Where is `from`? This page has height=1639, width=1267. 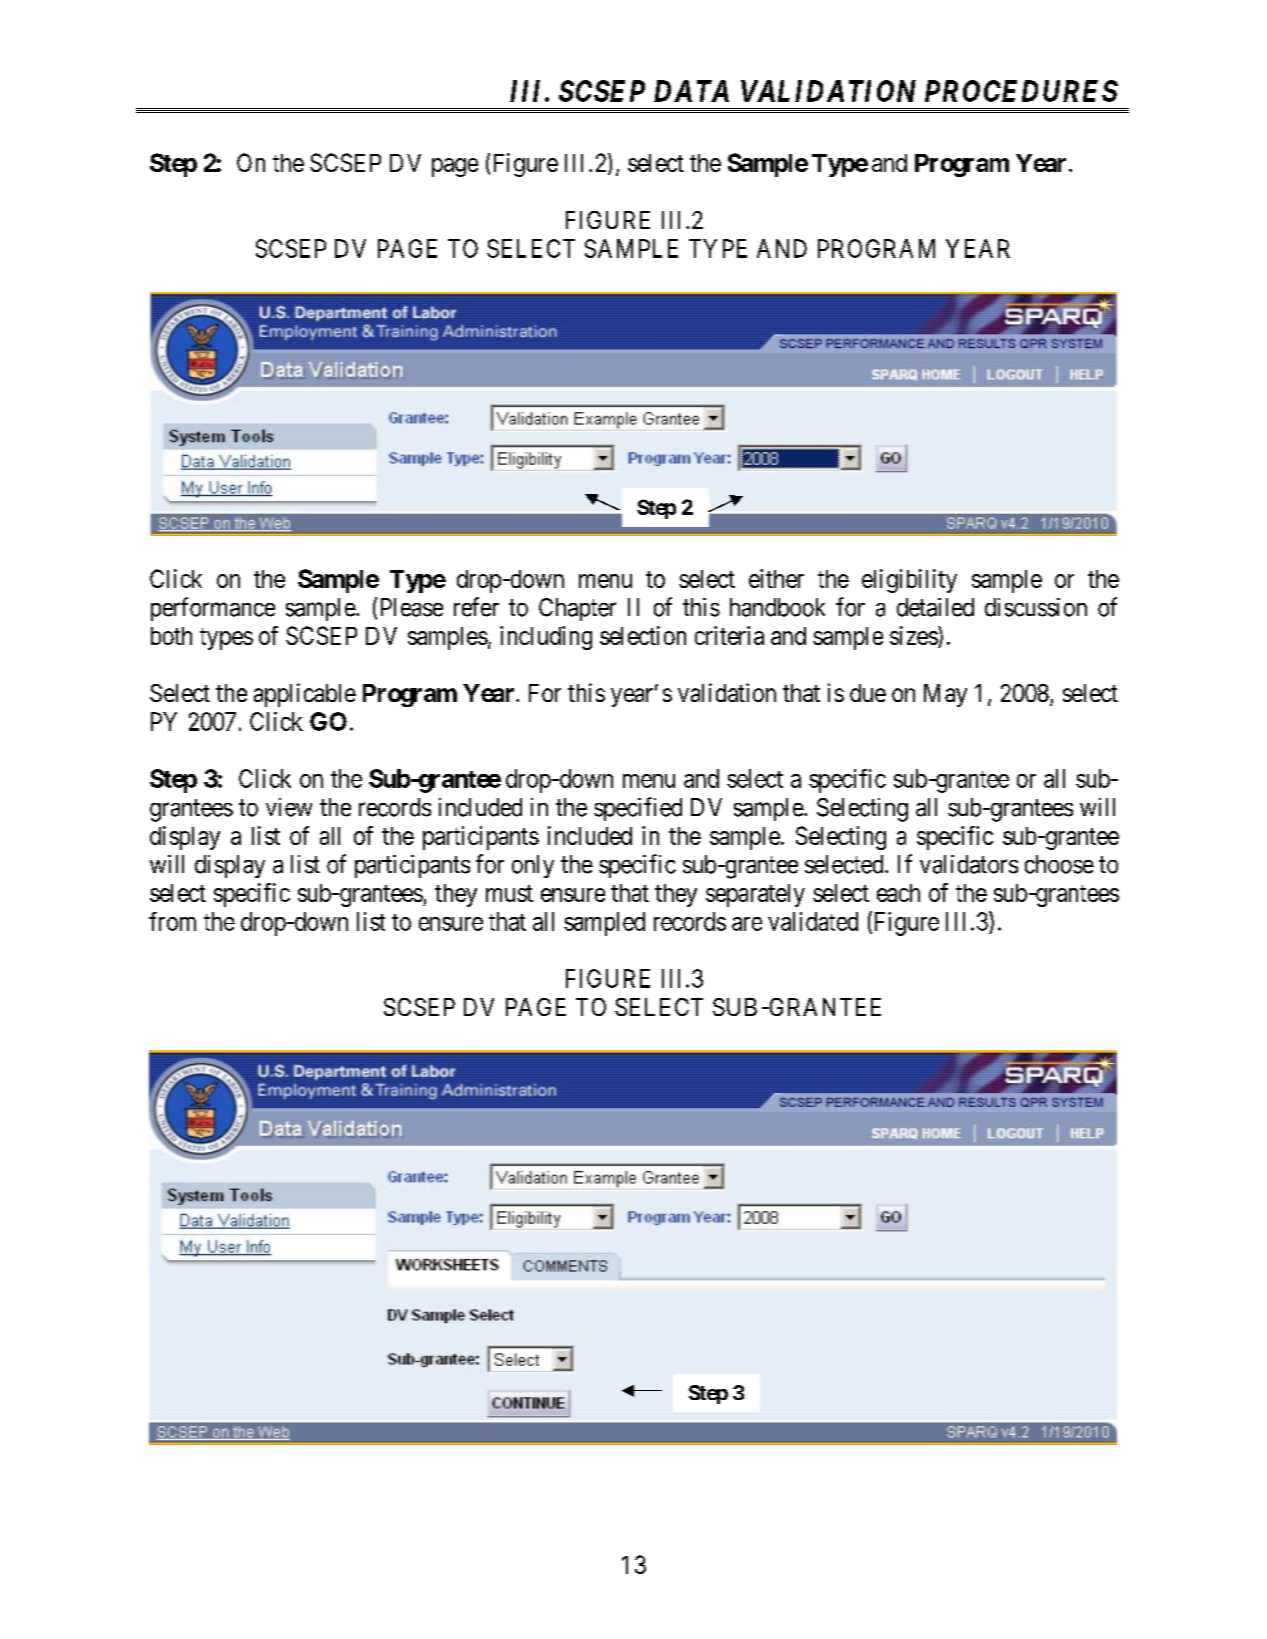
from is located at coordinates (172, 921).
